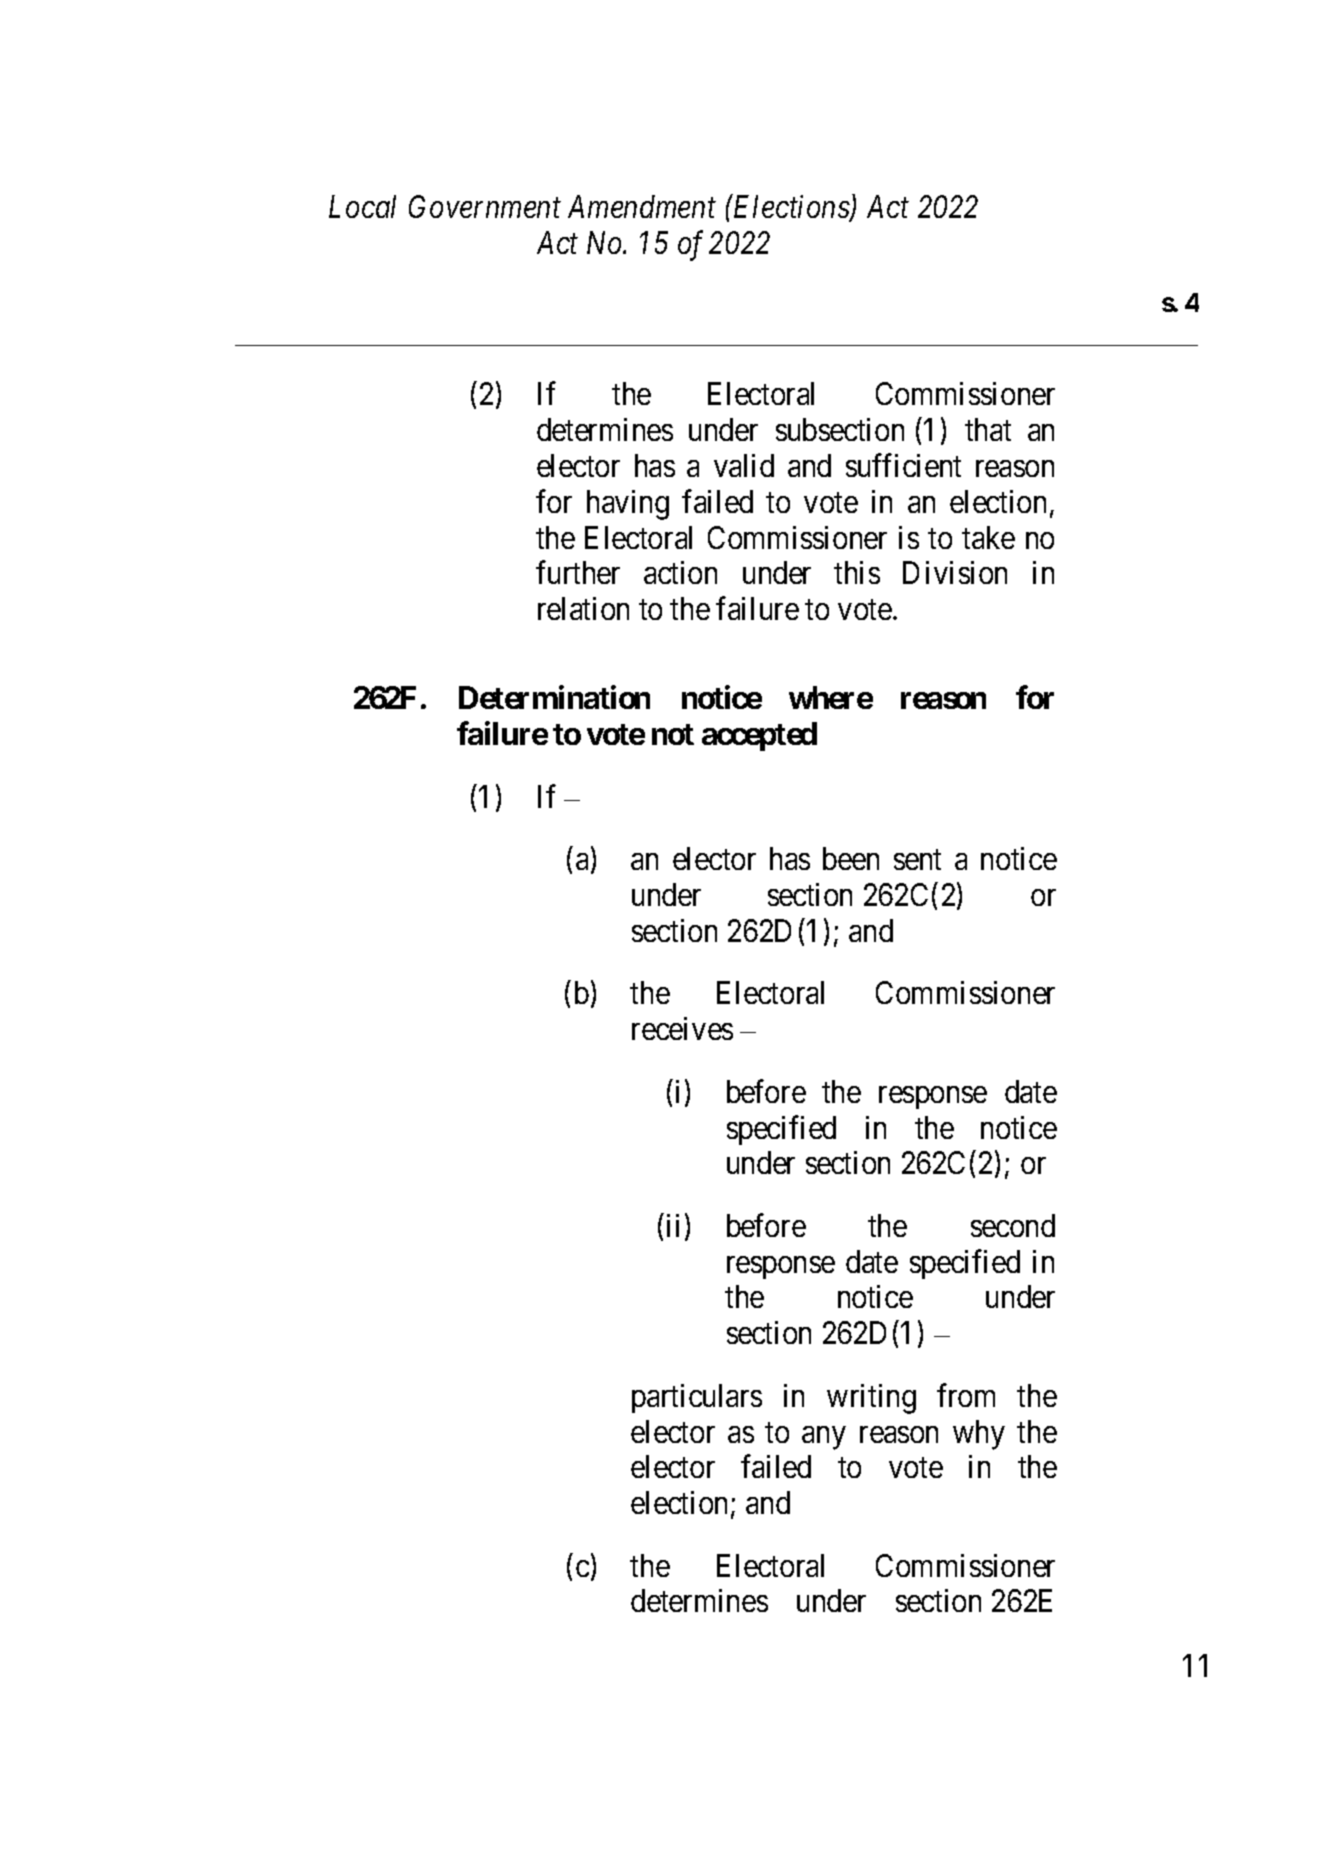 Image resolution: width=1324 pixels, height=1873 pixels. I want to click on sent, so click(917, 860).
